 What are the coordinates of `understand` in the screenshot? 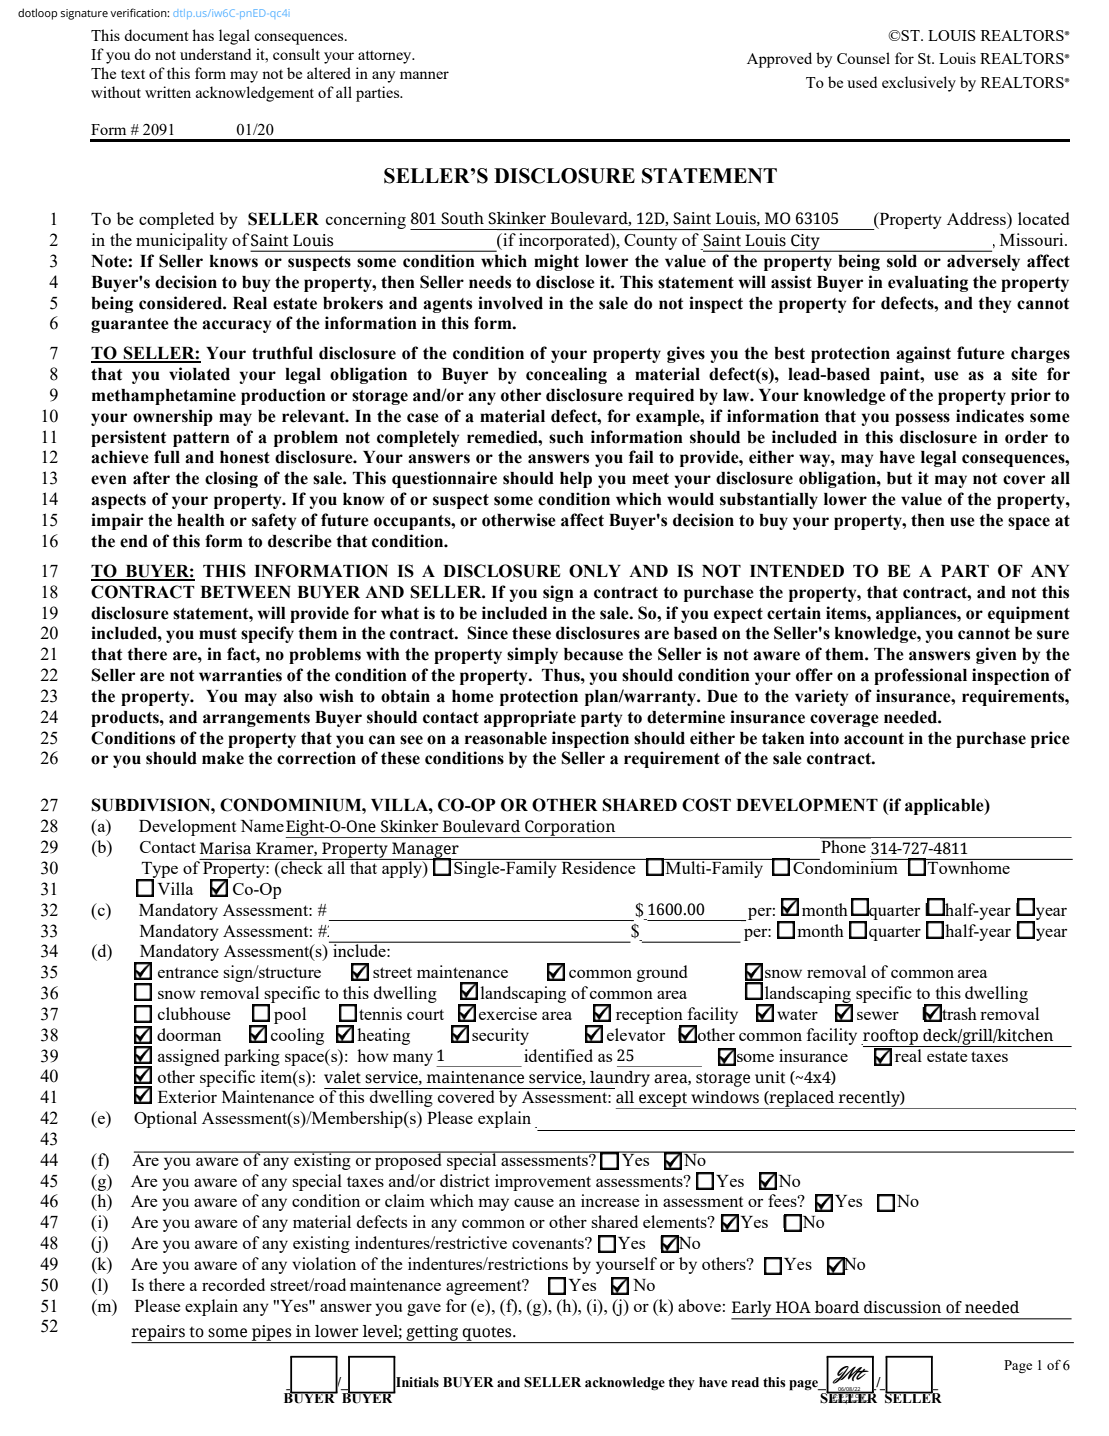 It's located at (215, 54).
